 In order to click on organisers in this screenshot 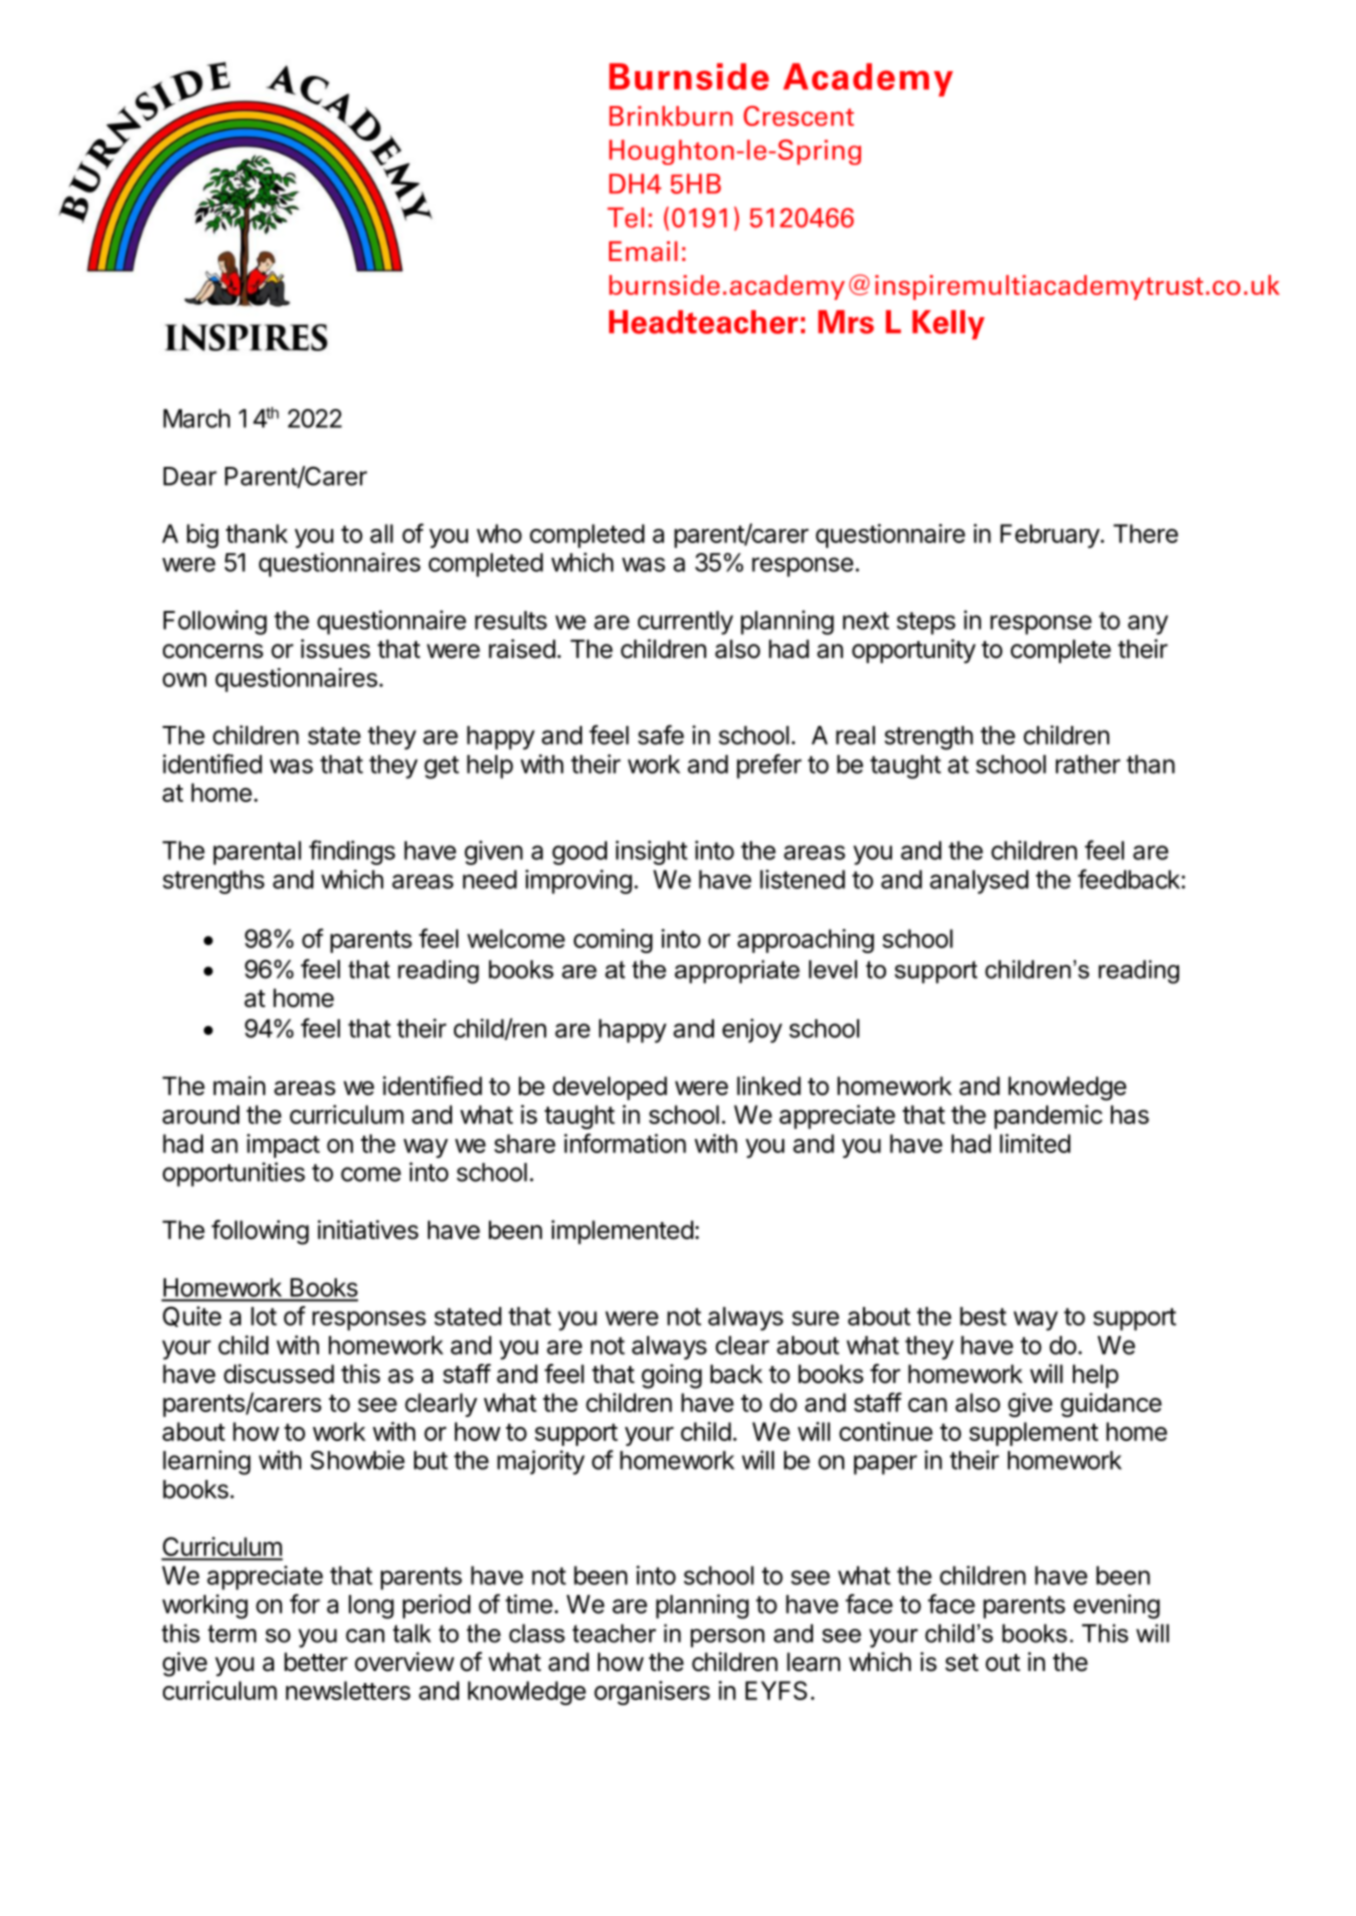, I will do `click(652, 1693)`.
